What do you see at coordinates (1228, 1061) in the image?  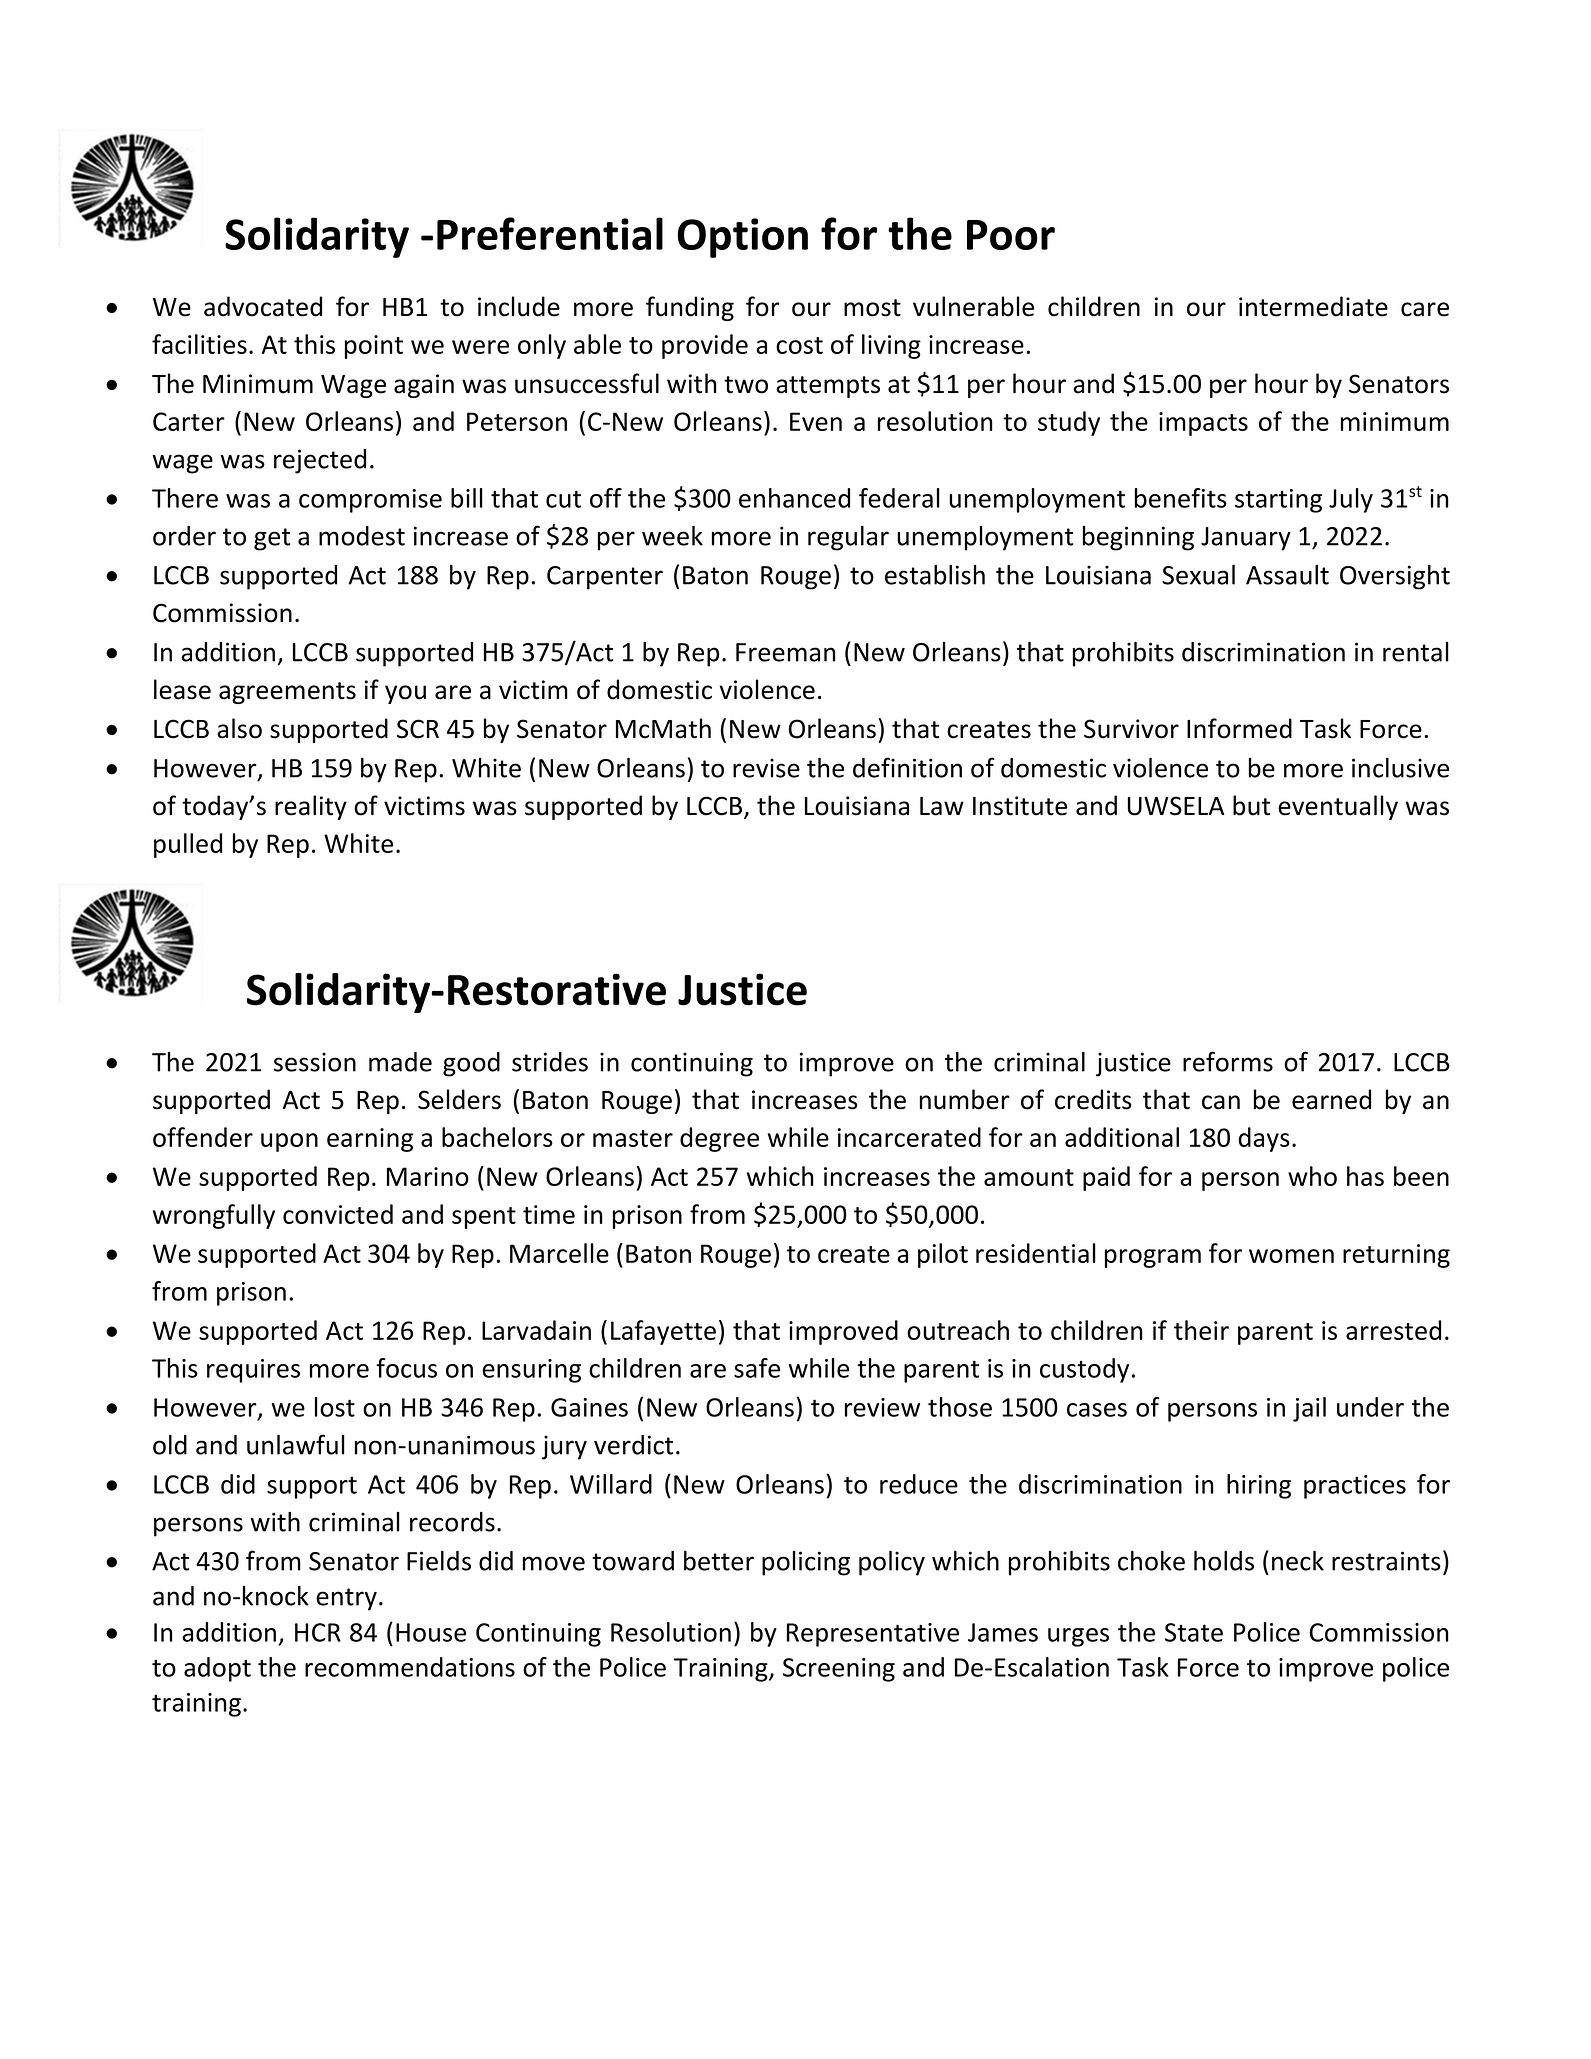 I see `reforms` at bounding box center [1228, 1061].
